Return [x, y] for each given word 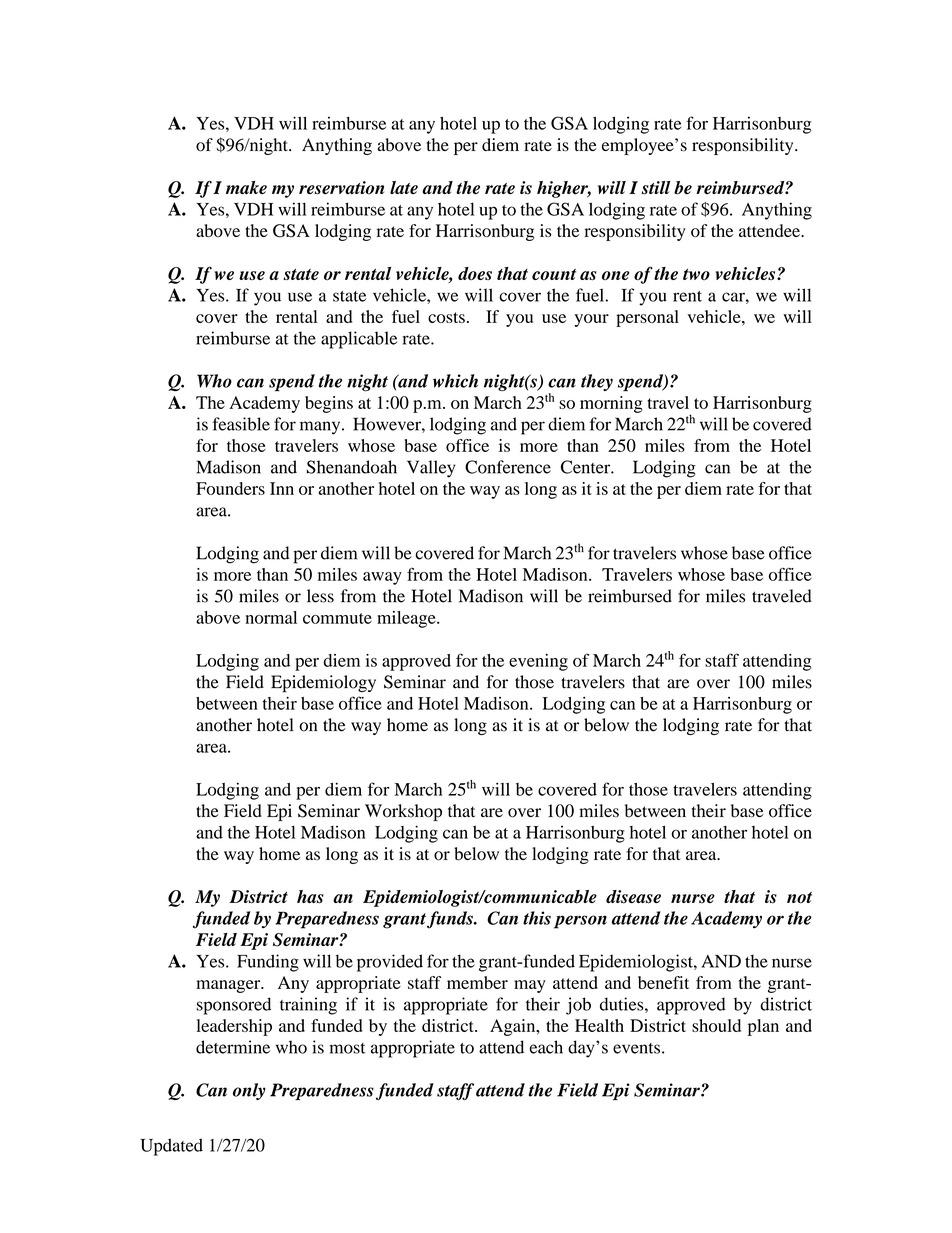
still [656, 188]
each [546, 1047]
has [310, 897]
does [475, 273]
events [636, 1048]
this [537, 918]
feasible [241, 424]
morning [611, 404]
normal [271, 617]
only [249, 1091]
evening [538, 662]
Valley [431, 469]
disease [633, 897]
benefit [663, 982]
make [246, 187]
